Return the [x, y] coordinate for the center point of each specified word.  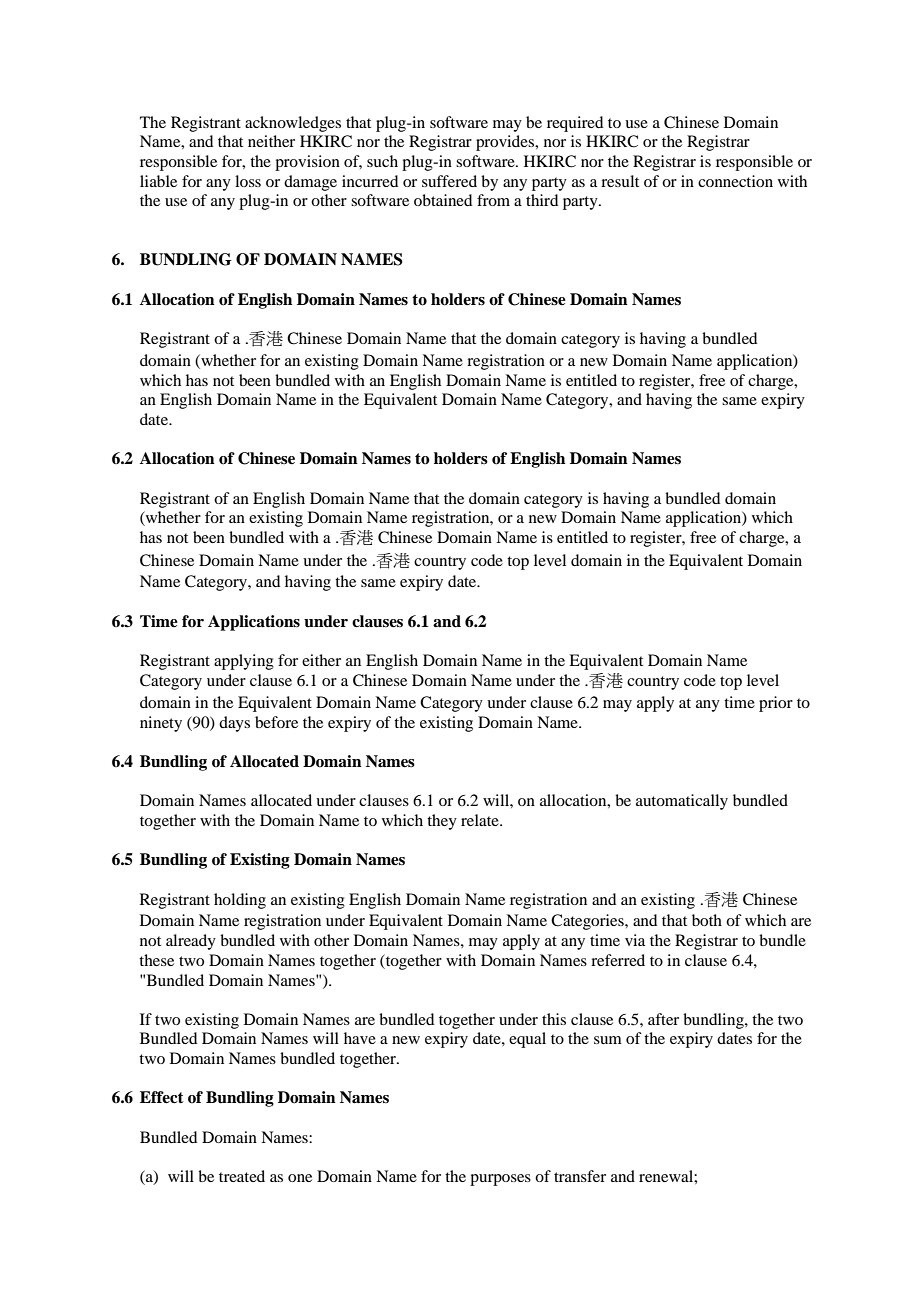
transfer [580, 1176]
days [234, 724]
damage [310, 183]
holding [240, 901]
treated [242, 1176]
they [442, 822]
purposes [500, 1180]
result [620, 181]
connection [735, 181]
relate [481, 820]
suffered [449, 181]
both [707, 920]
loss [248, 181]
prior [776, 704]
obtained [443, 200]
